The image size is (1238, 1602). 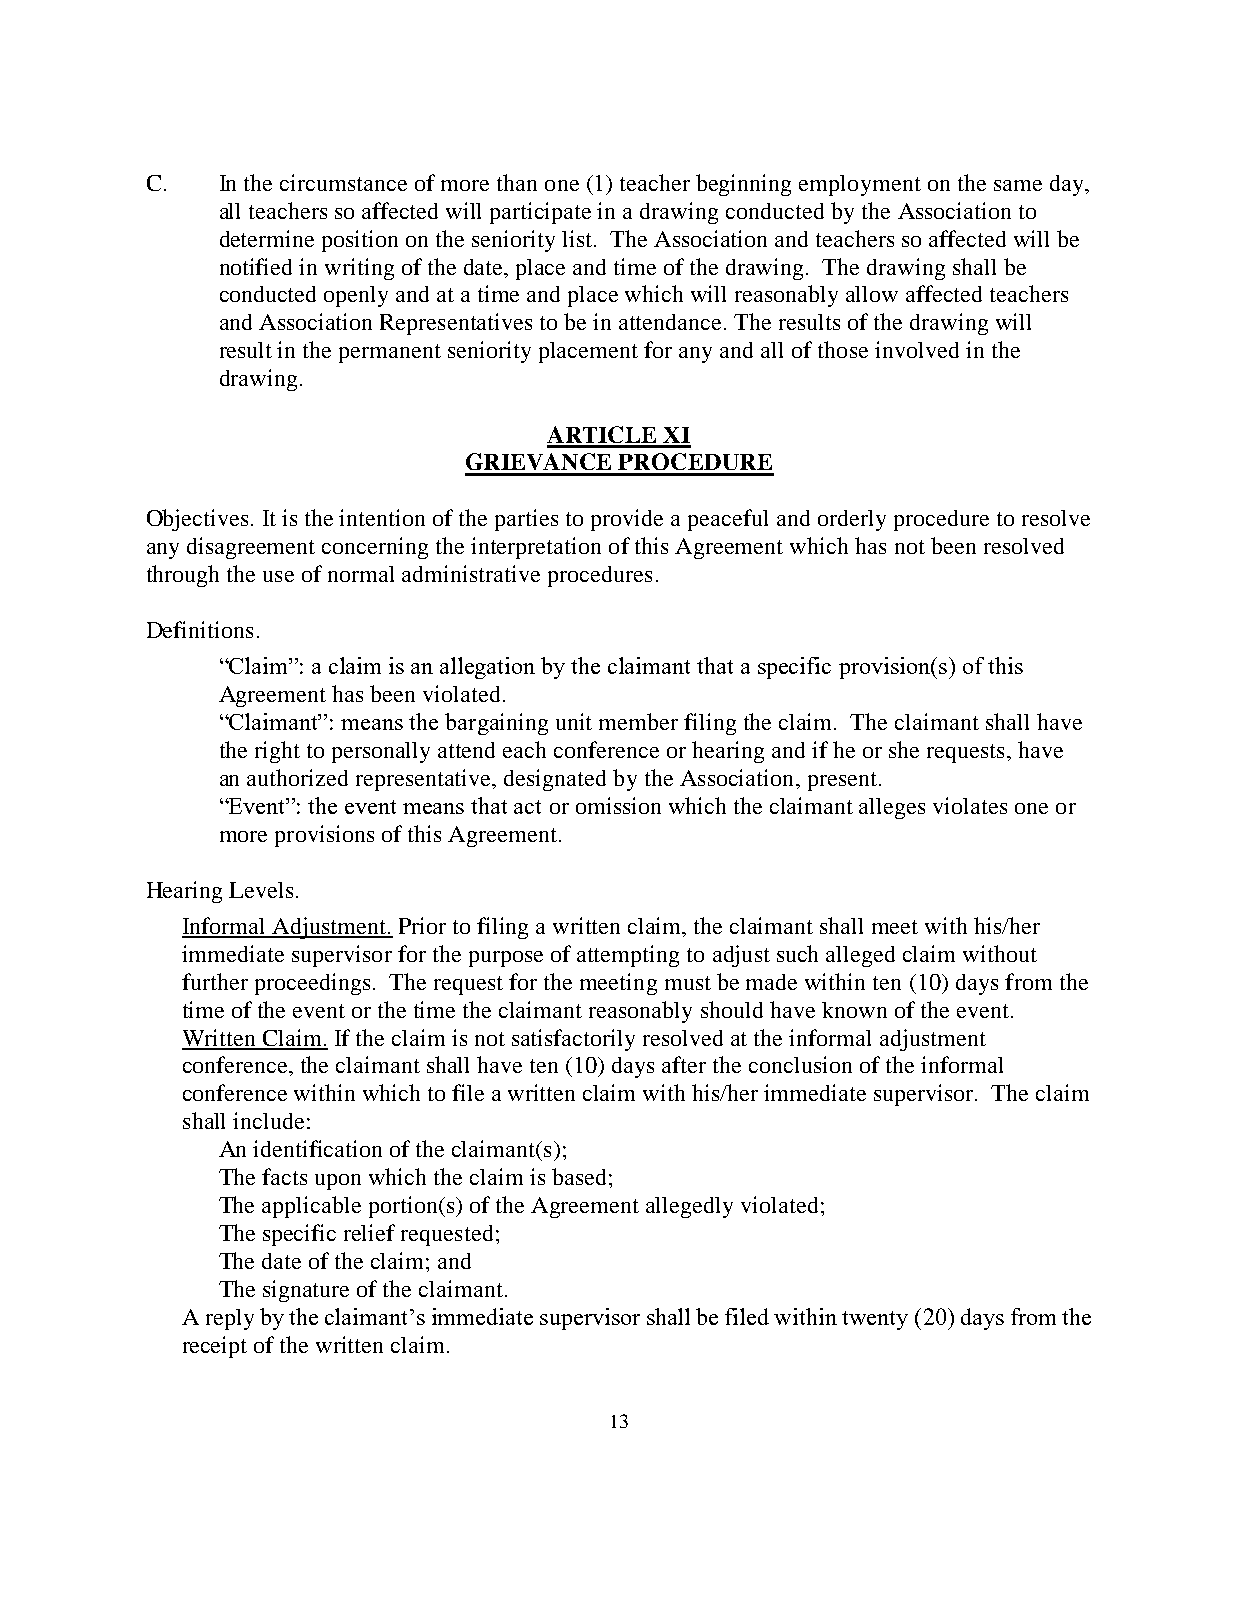 I want to click on she, so click(x=904, y=749).
